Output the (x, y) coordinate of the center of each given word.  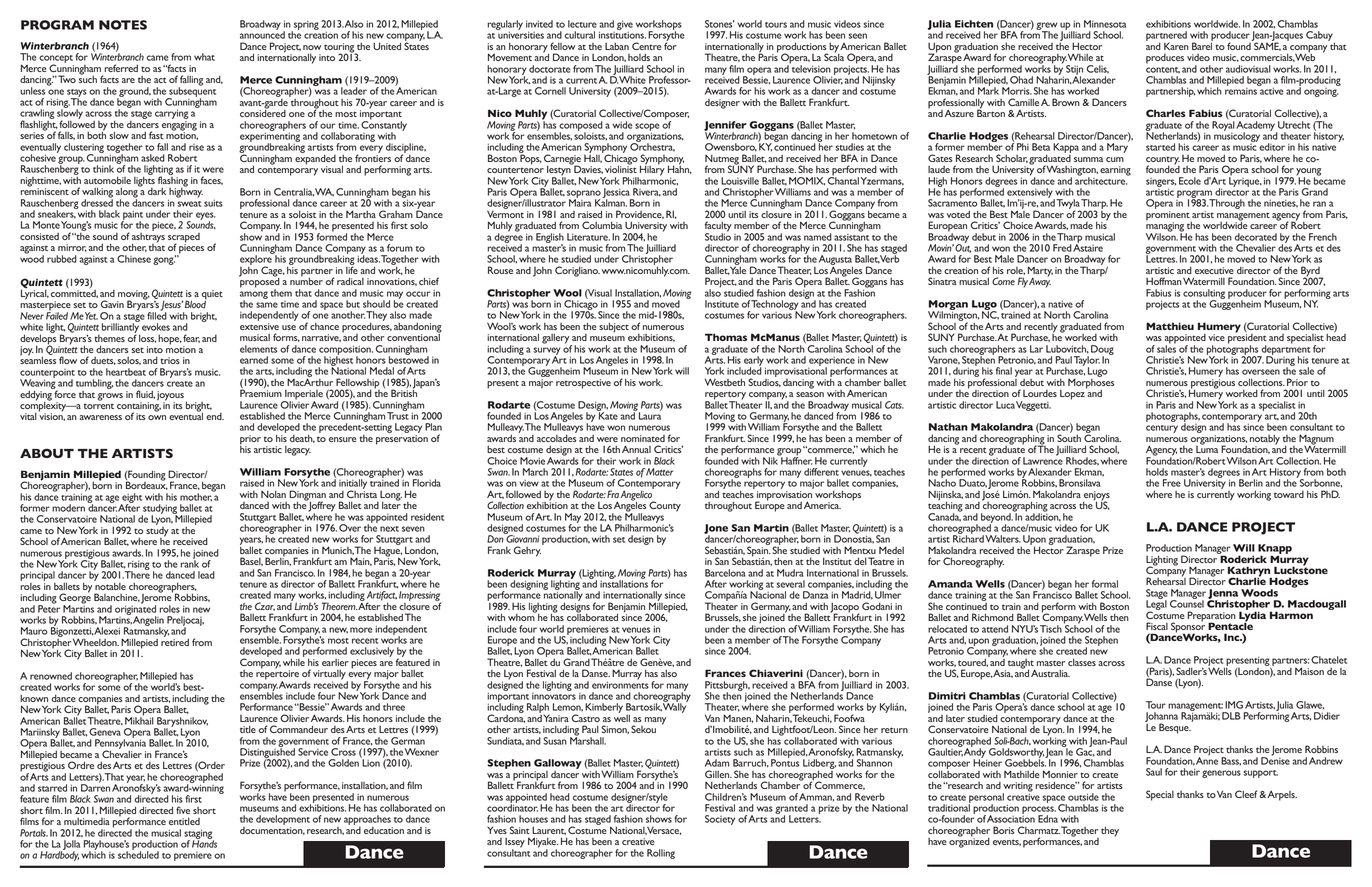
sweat (189, 204)
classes (1082, 662)
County (665, 506)
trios (170, 360)
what (204, 57)
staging (199, 835)
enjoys (1096, 497)
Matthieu (1170, 326)
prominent (1169, 217)
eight (131, 499)
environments (620, 684)
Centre (646, 46)
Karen (1176, 46)
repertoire (277, 675)
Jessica (616, 194)
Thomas (726, 337)
